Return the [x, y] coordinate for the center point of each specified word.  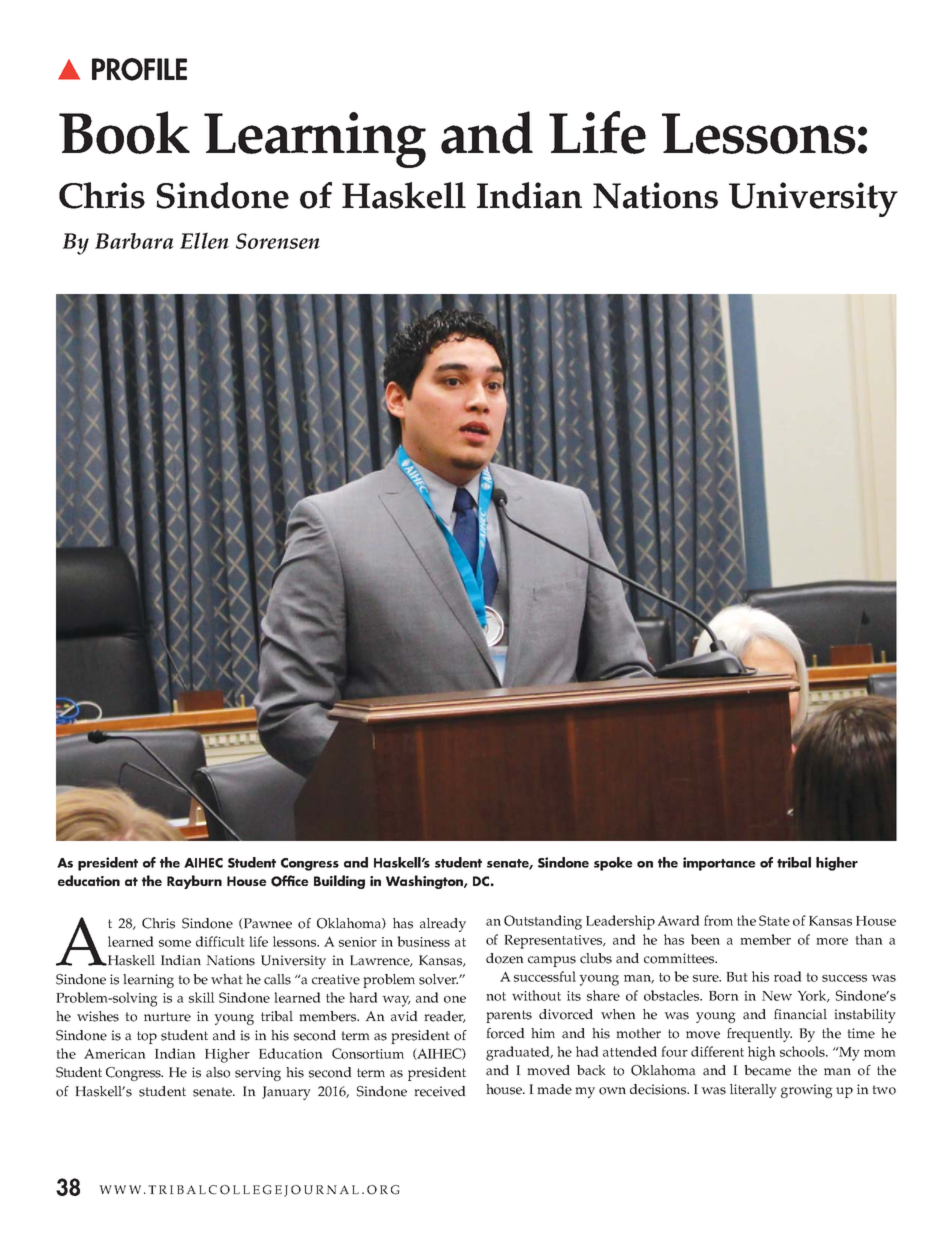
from [718, 920]
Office [290, 881]
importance [719, 864]
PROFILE [139, 69]
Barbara [134, 241]
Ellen [204, 240]
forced [505, 1033]
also [218, 1072]
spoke [613, 864]
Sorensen [278, 241]
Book [124, 132]
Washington [425, 882]
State [774, 920]
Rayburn [194, 882]
